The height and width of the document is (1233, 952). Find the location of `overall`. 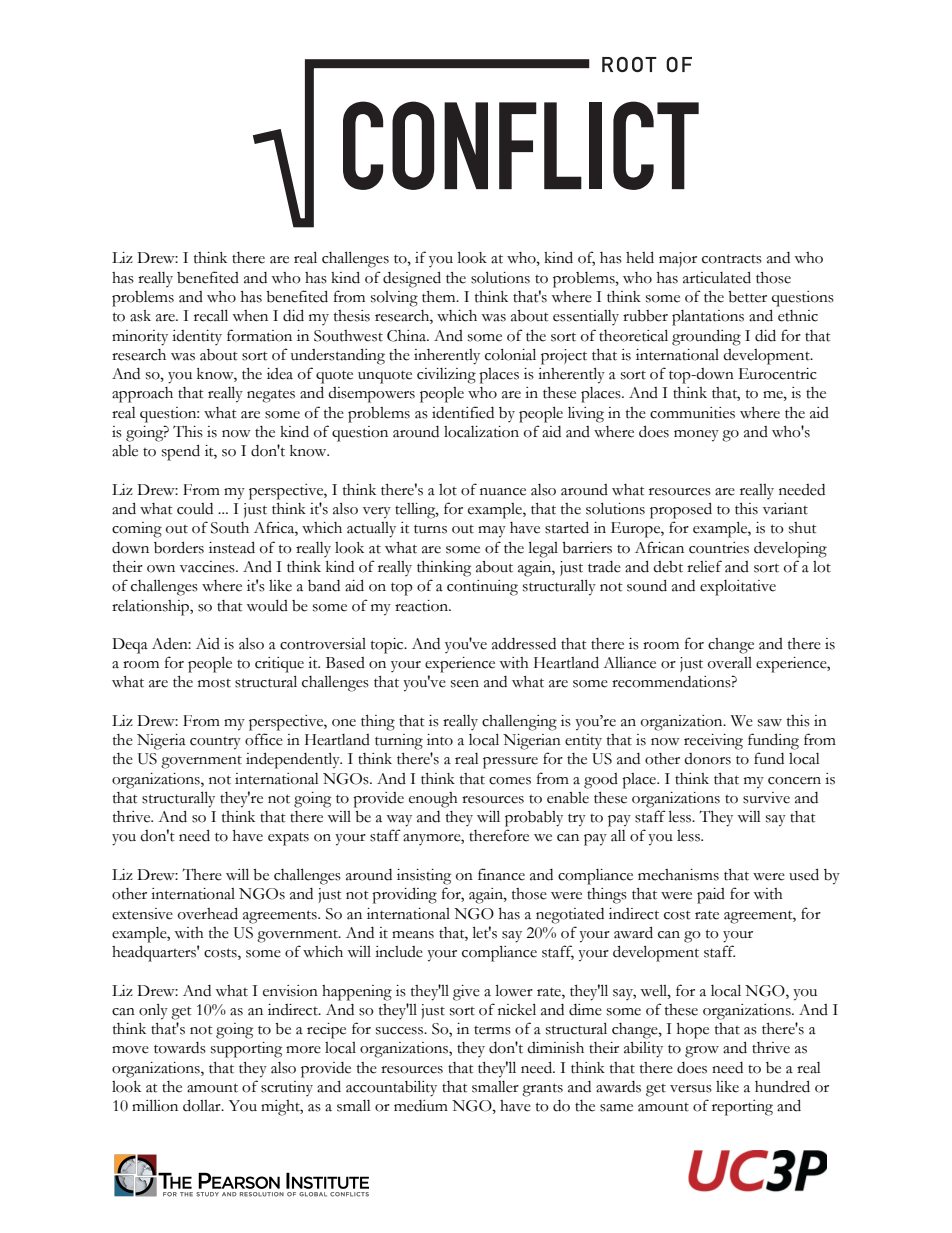

overall is located at coordinates (730, 663).
